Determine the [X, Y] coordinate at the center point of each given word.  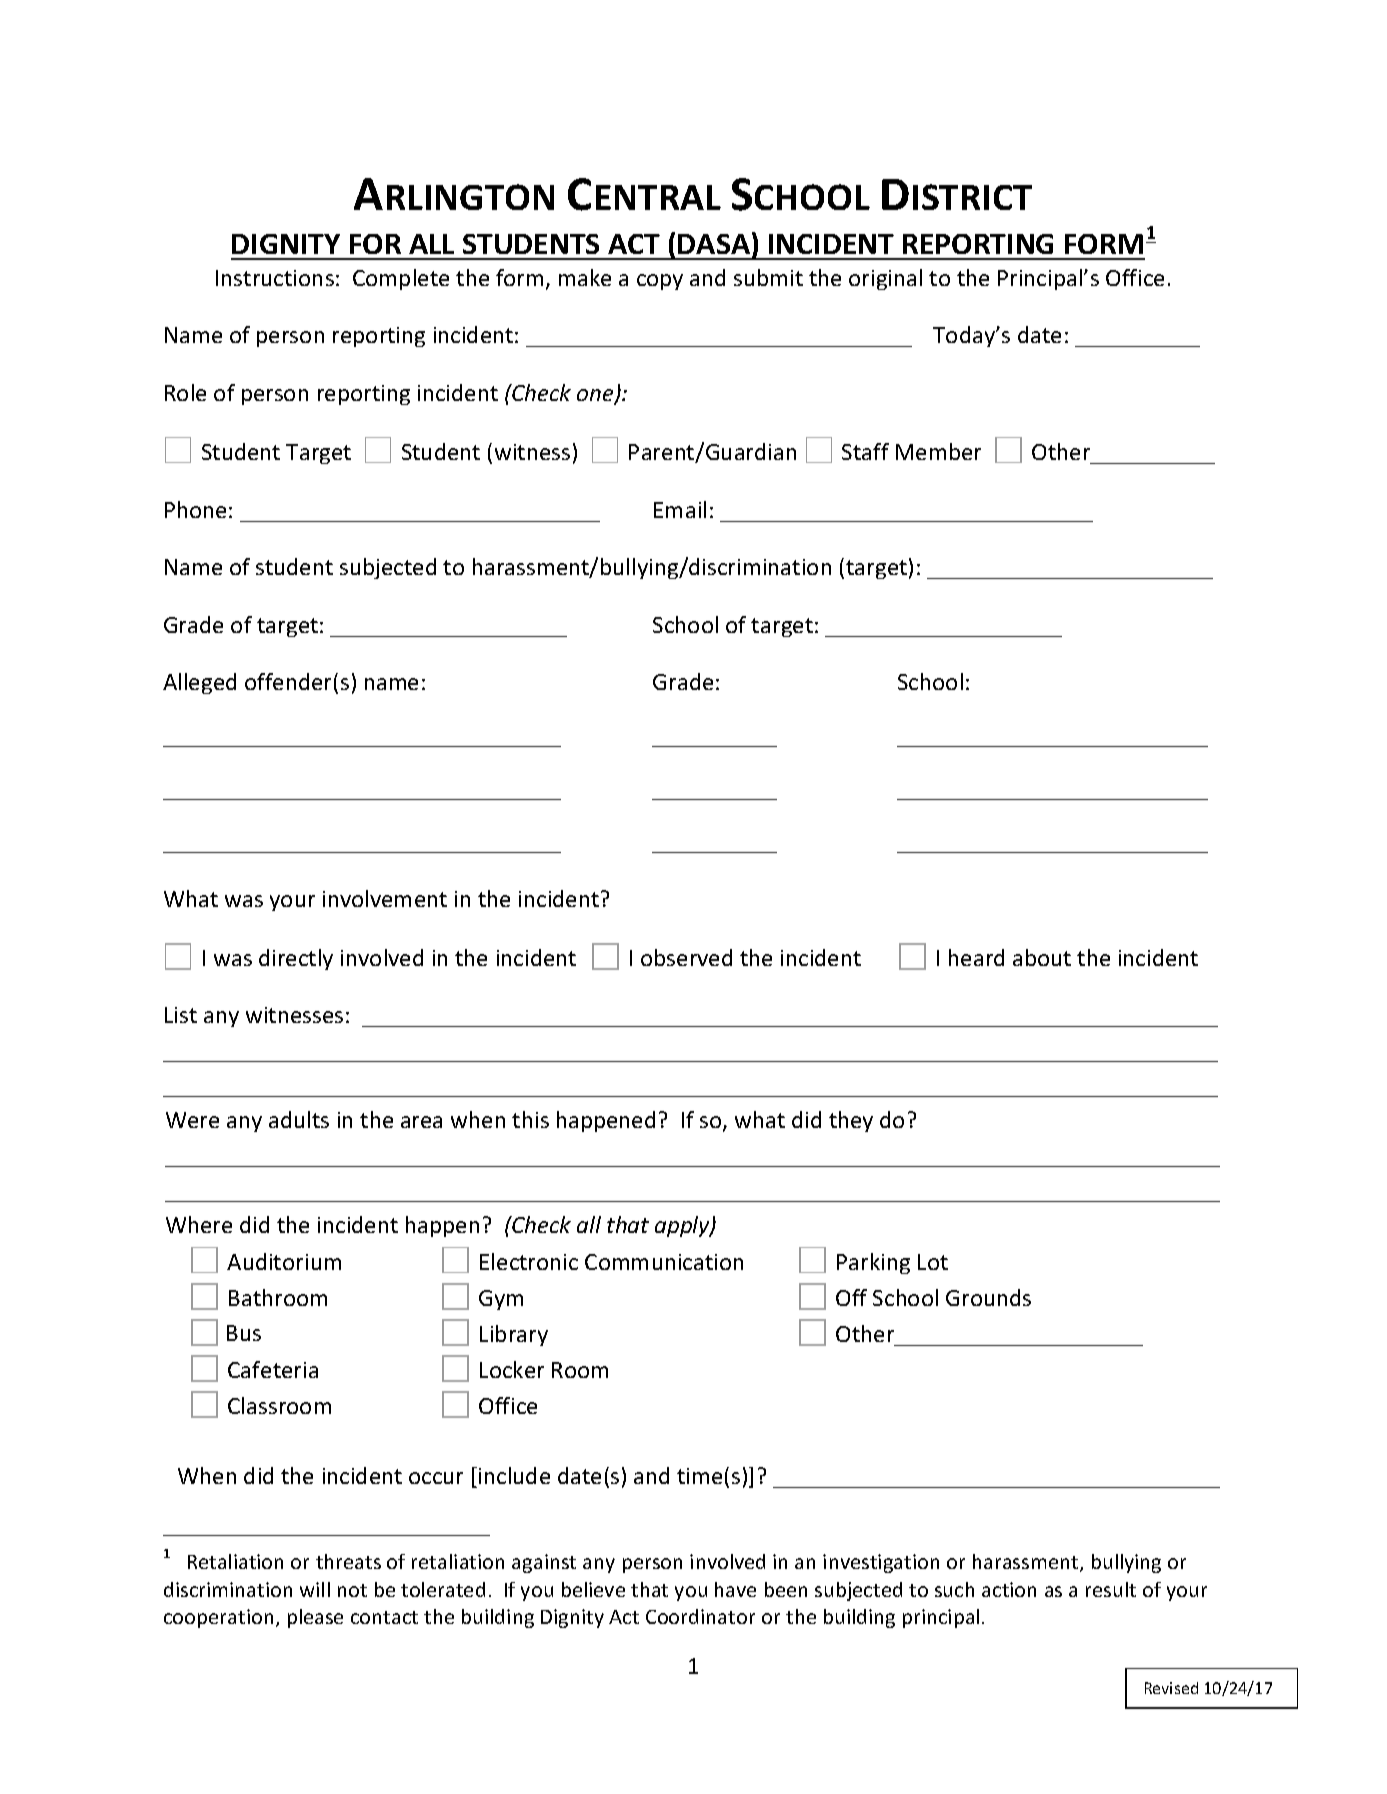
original [885, 279]
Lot [933, 1262]
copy [660, 282]
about [1042, 957]
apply [683, 1226]
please [315, 1618]
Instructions [275, 278]
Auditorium [284, 1261]
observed [686, 957]
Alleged [199, 683]
